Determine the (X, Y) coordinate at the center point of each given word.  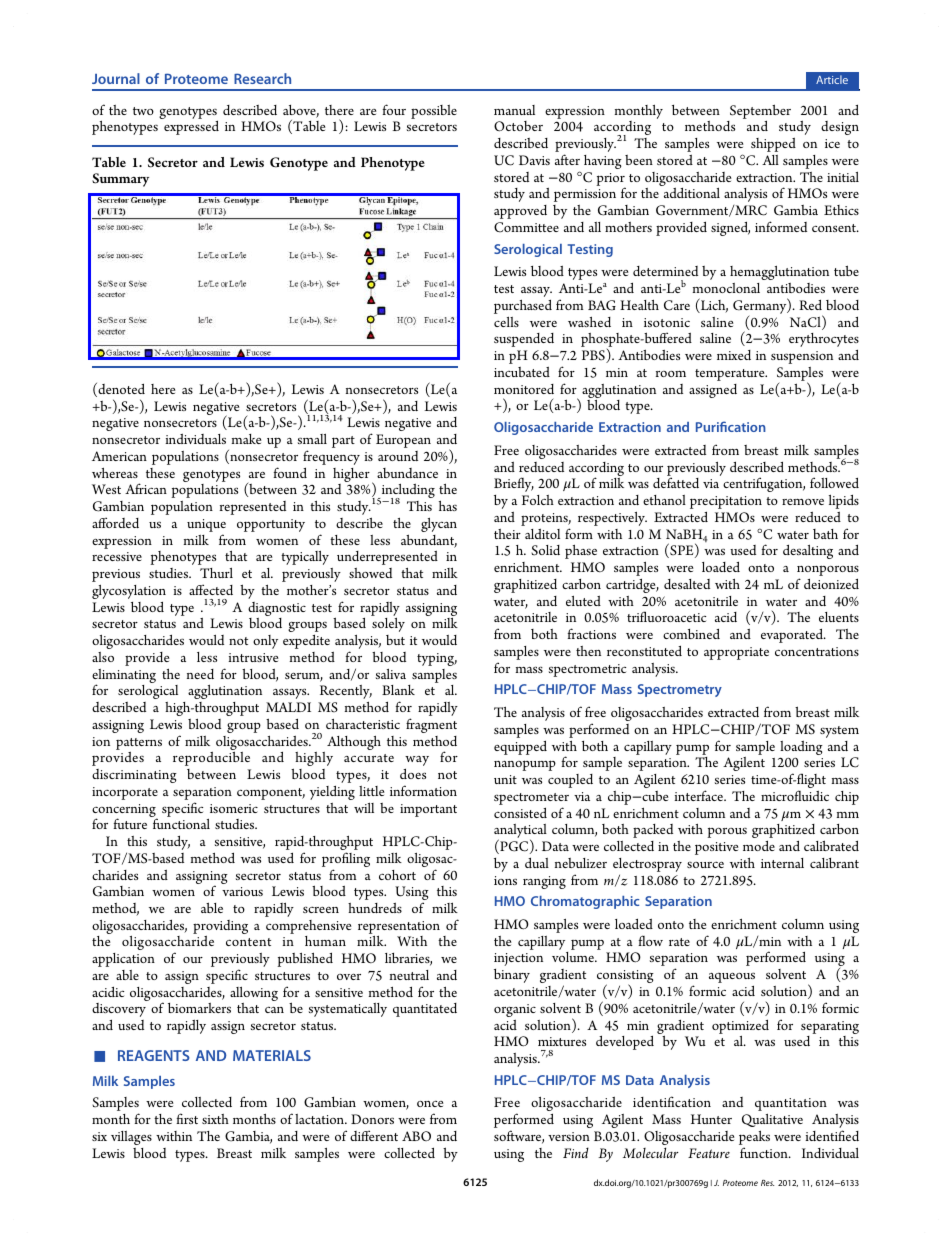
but (395, 640)
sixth (215, 1119)
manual (514, 110)
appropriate (736, 653)
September (759, 113)
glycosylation (129, 592)
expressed (191, 128)
